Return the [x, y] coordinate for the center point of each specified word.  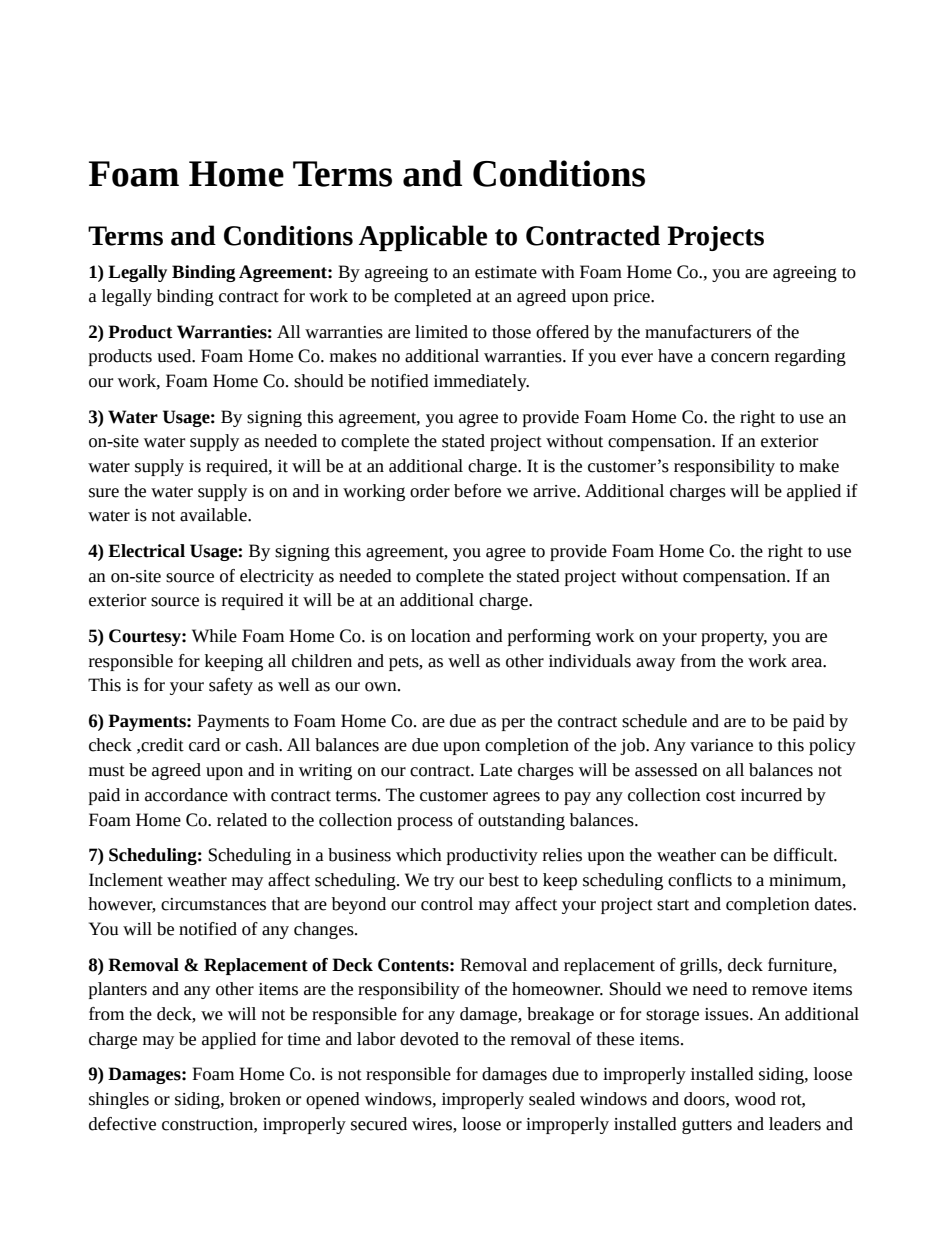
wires [433, 1124]
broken [255, 1099]
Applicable [423, 238]
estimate [506, 272]
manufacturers [698, 332]
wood [755, 1099]
